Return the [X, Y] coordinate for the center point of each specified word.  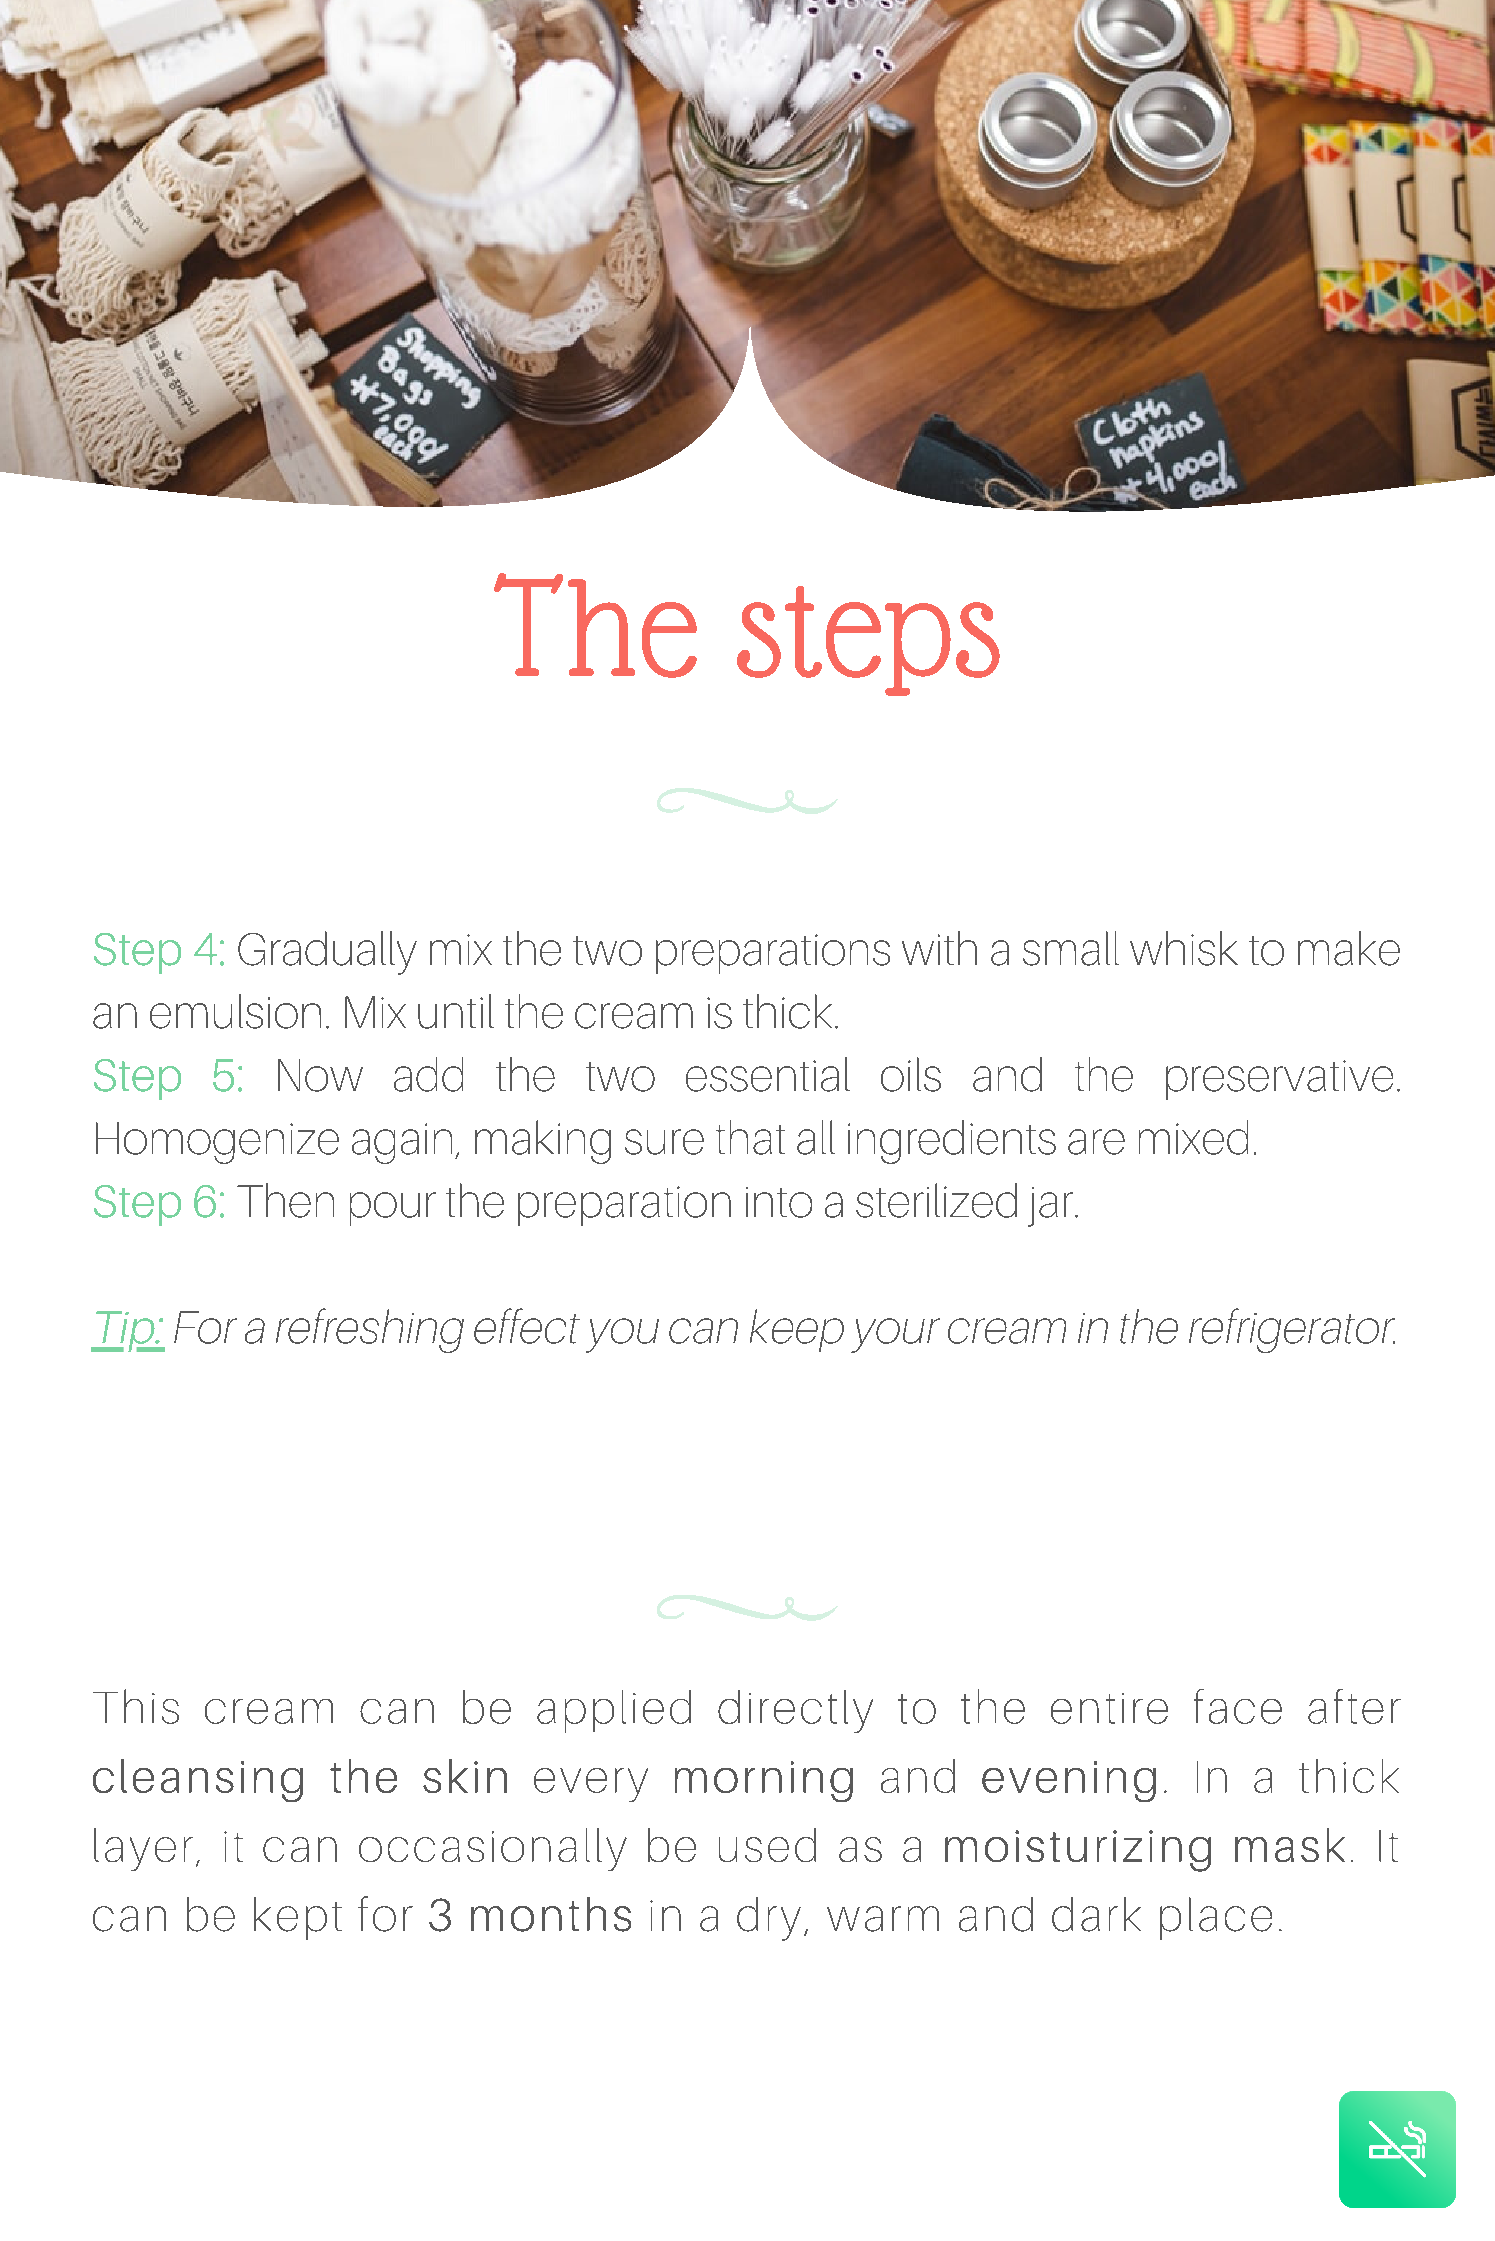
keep [797, 1330]
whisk [1184, 948]
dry [769, 1919]
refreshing [370, 1330]
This [136, 1706]
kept [298, 1918]
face [1238, 1706]
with [939, 948]
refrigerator [1292, 1330]
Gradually [327, 953]
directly [795, 1711]
